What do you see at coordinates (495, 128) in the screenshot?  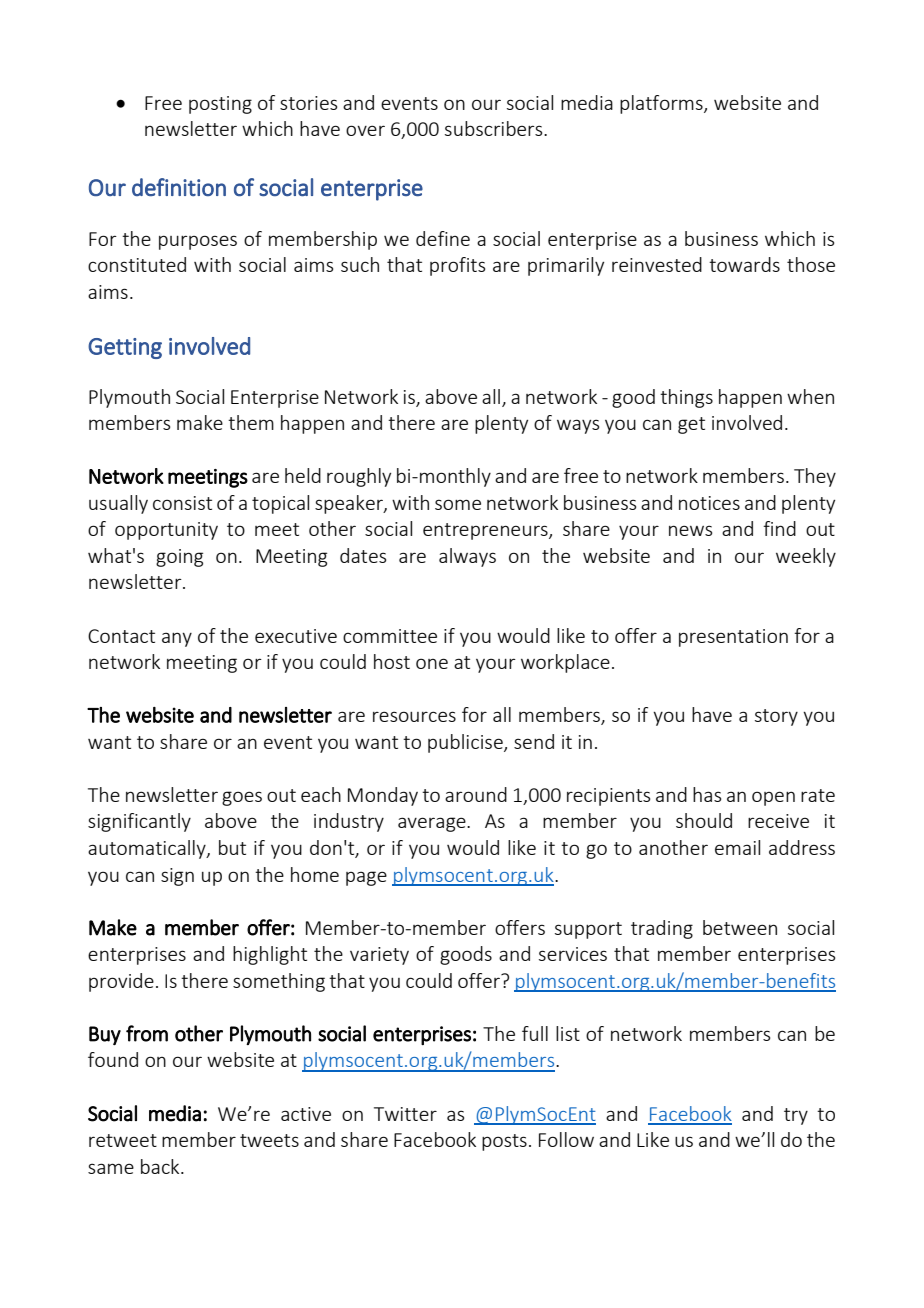 I see `subscribers` at bounding box center [495, 128].
